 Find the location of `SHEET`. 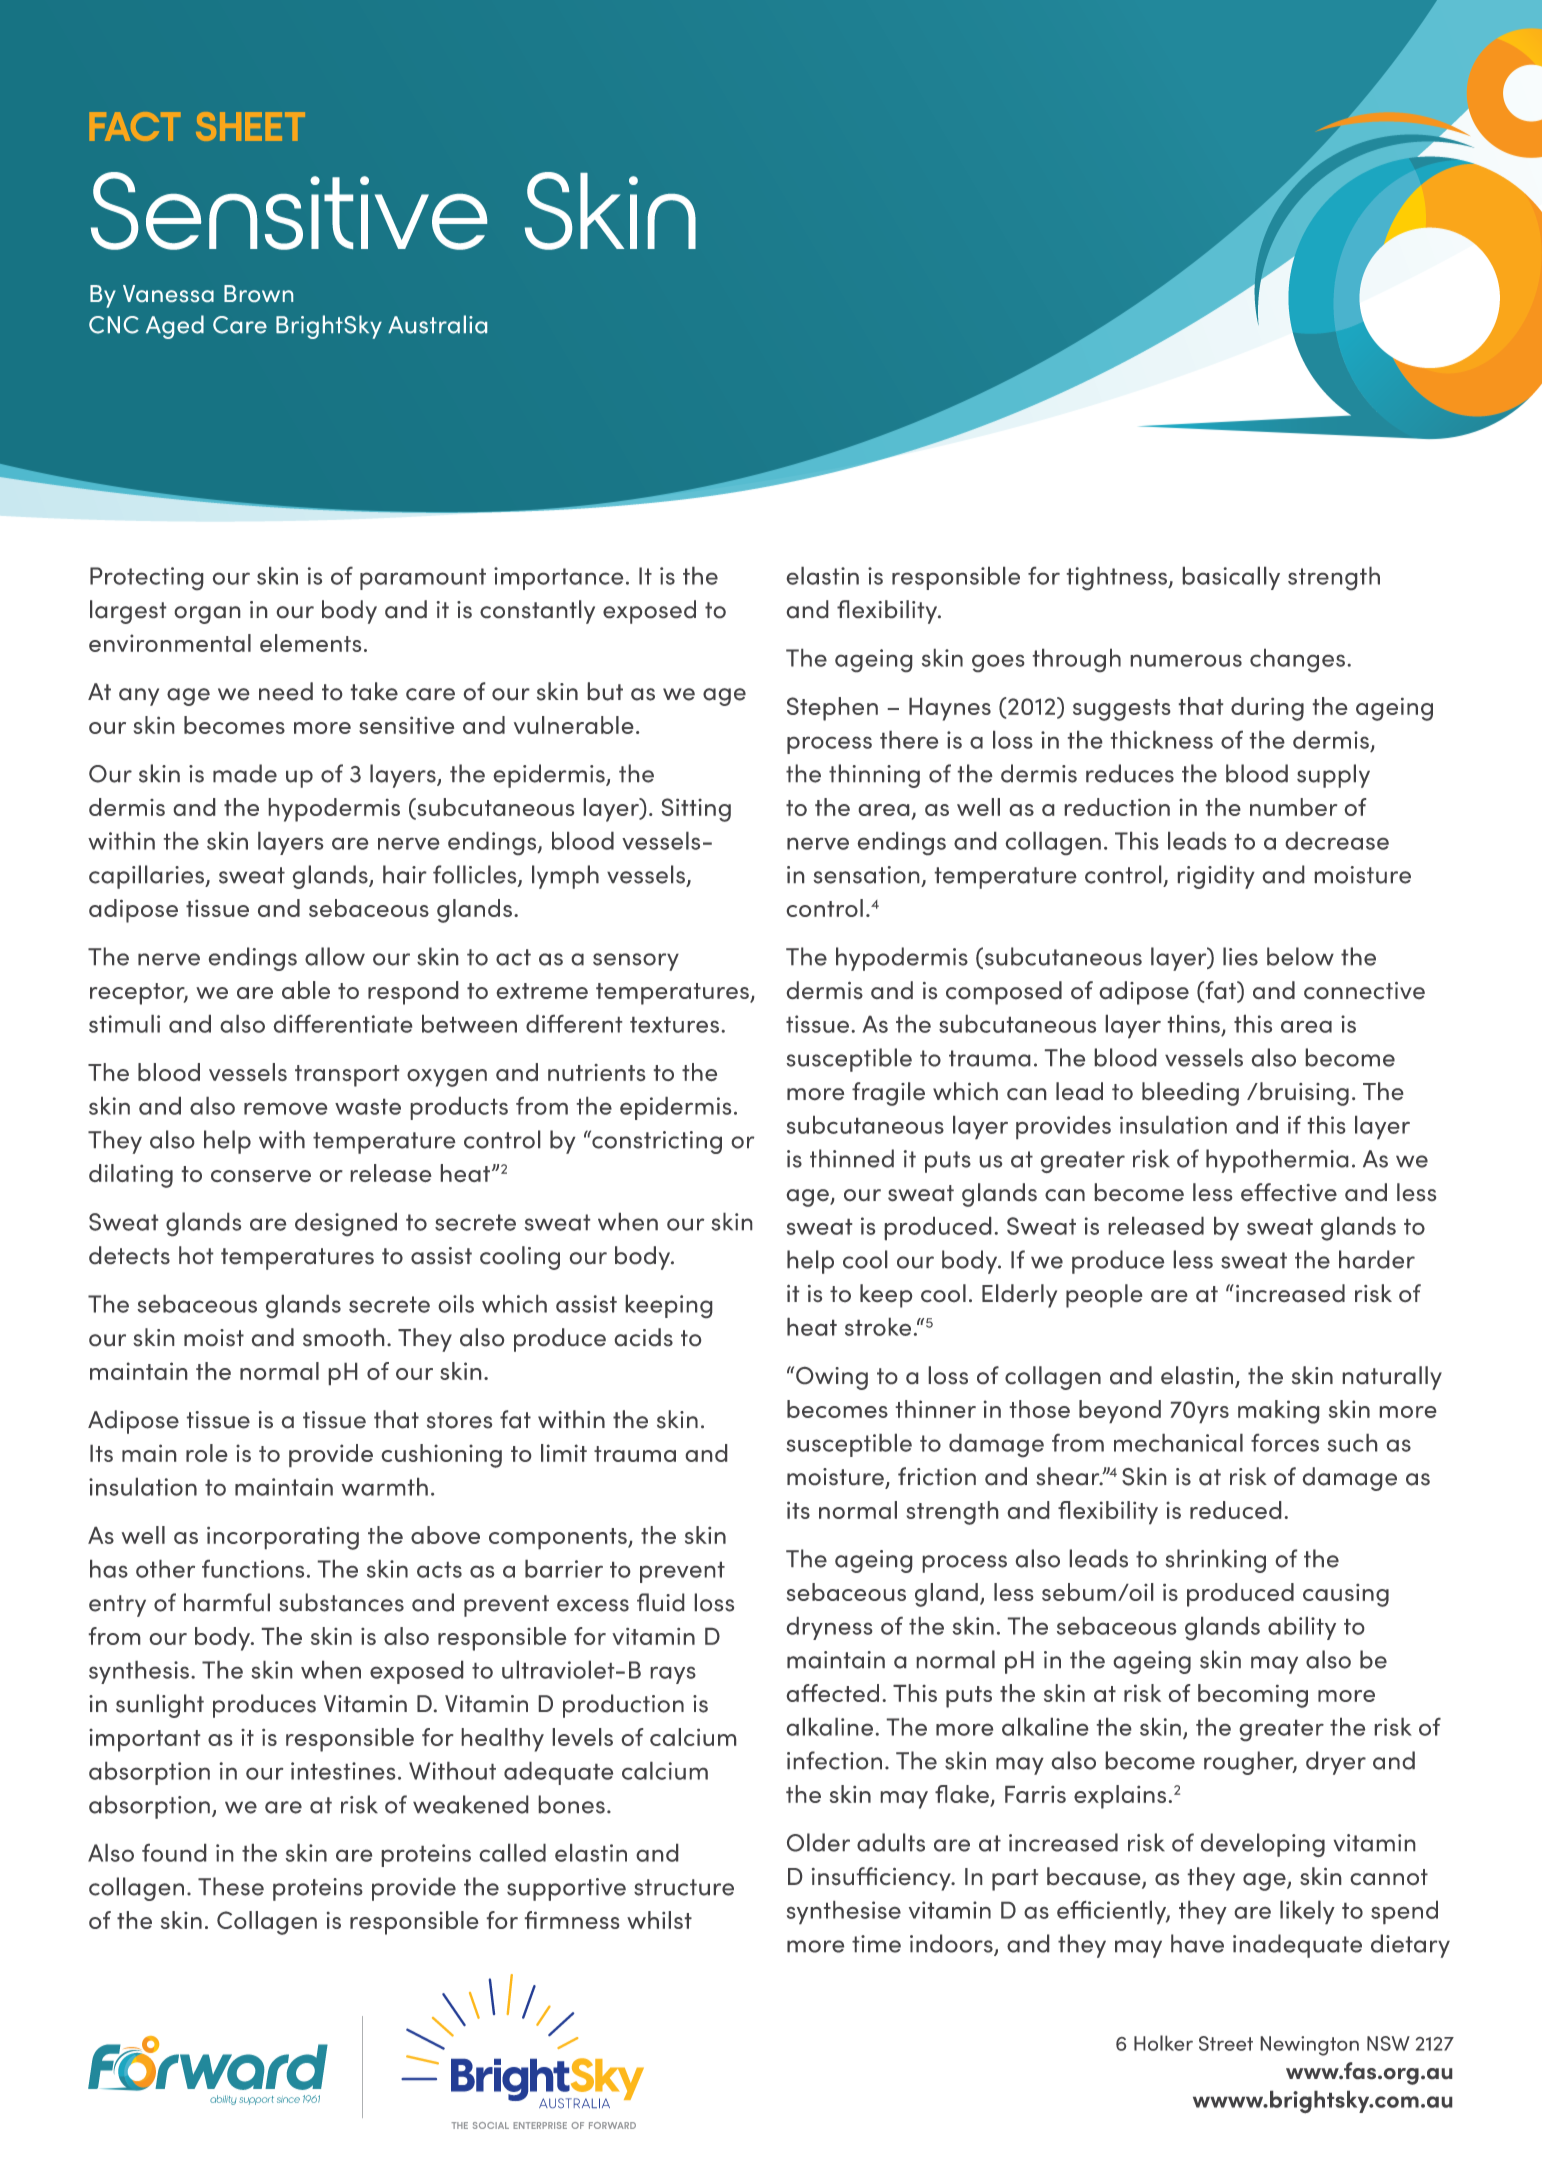

SHEET is located at coordinates (250, 126).
